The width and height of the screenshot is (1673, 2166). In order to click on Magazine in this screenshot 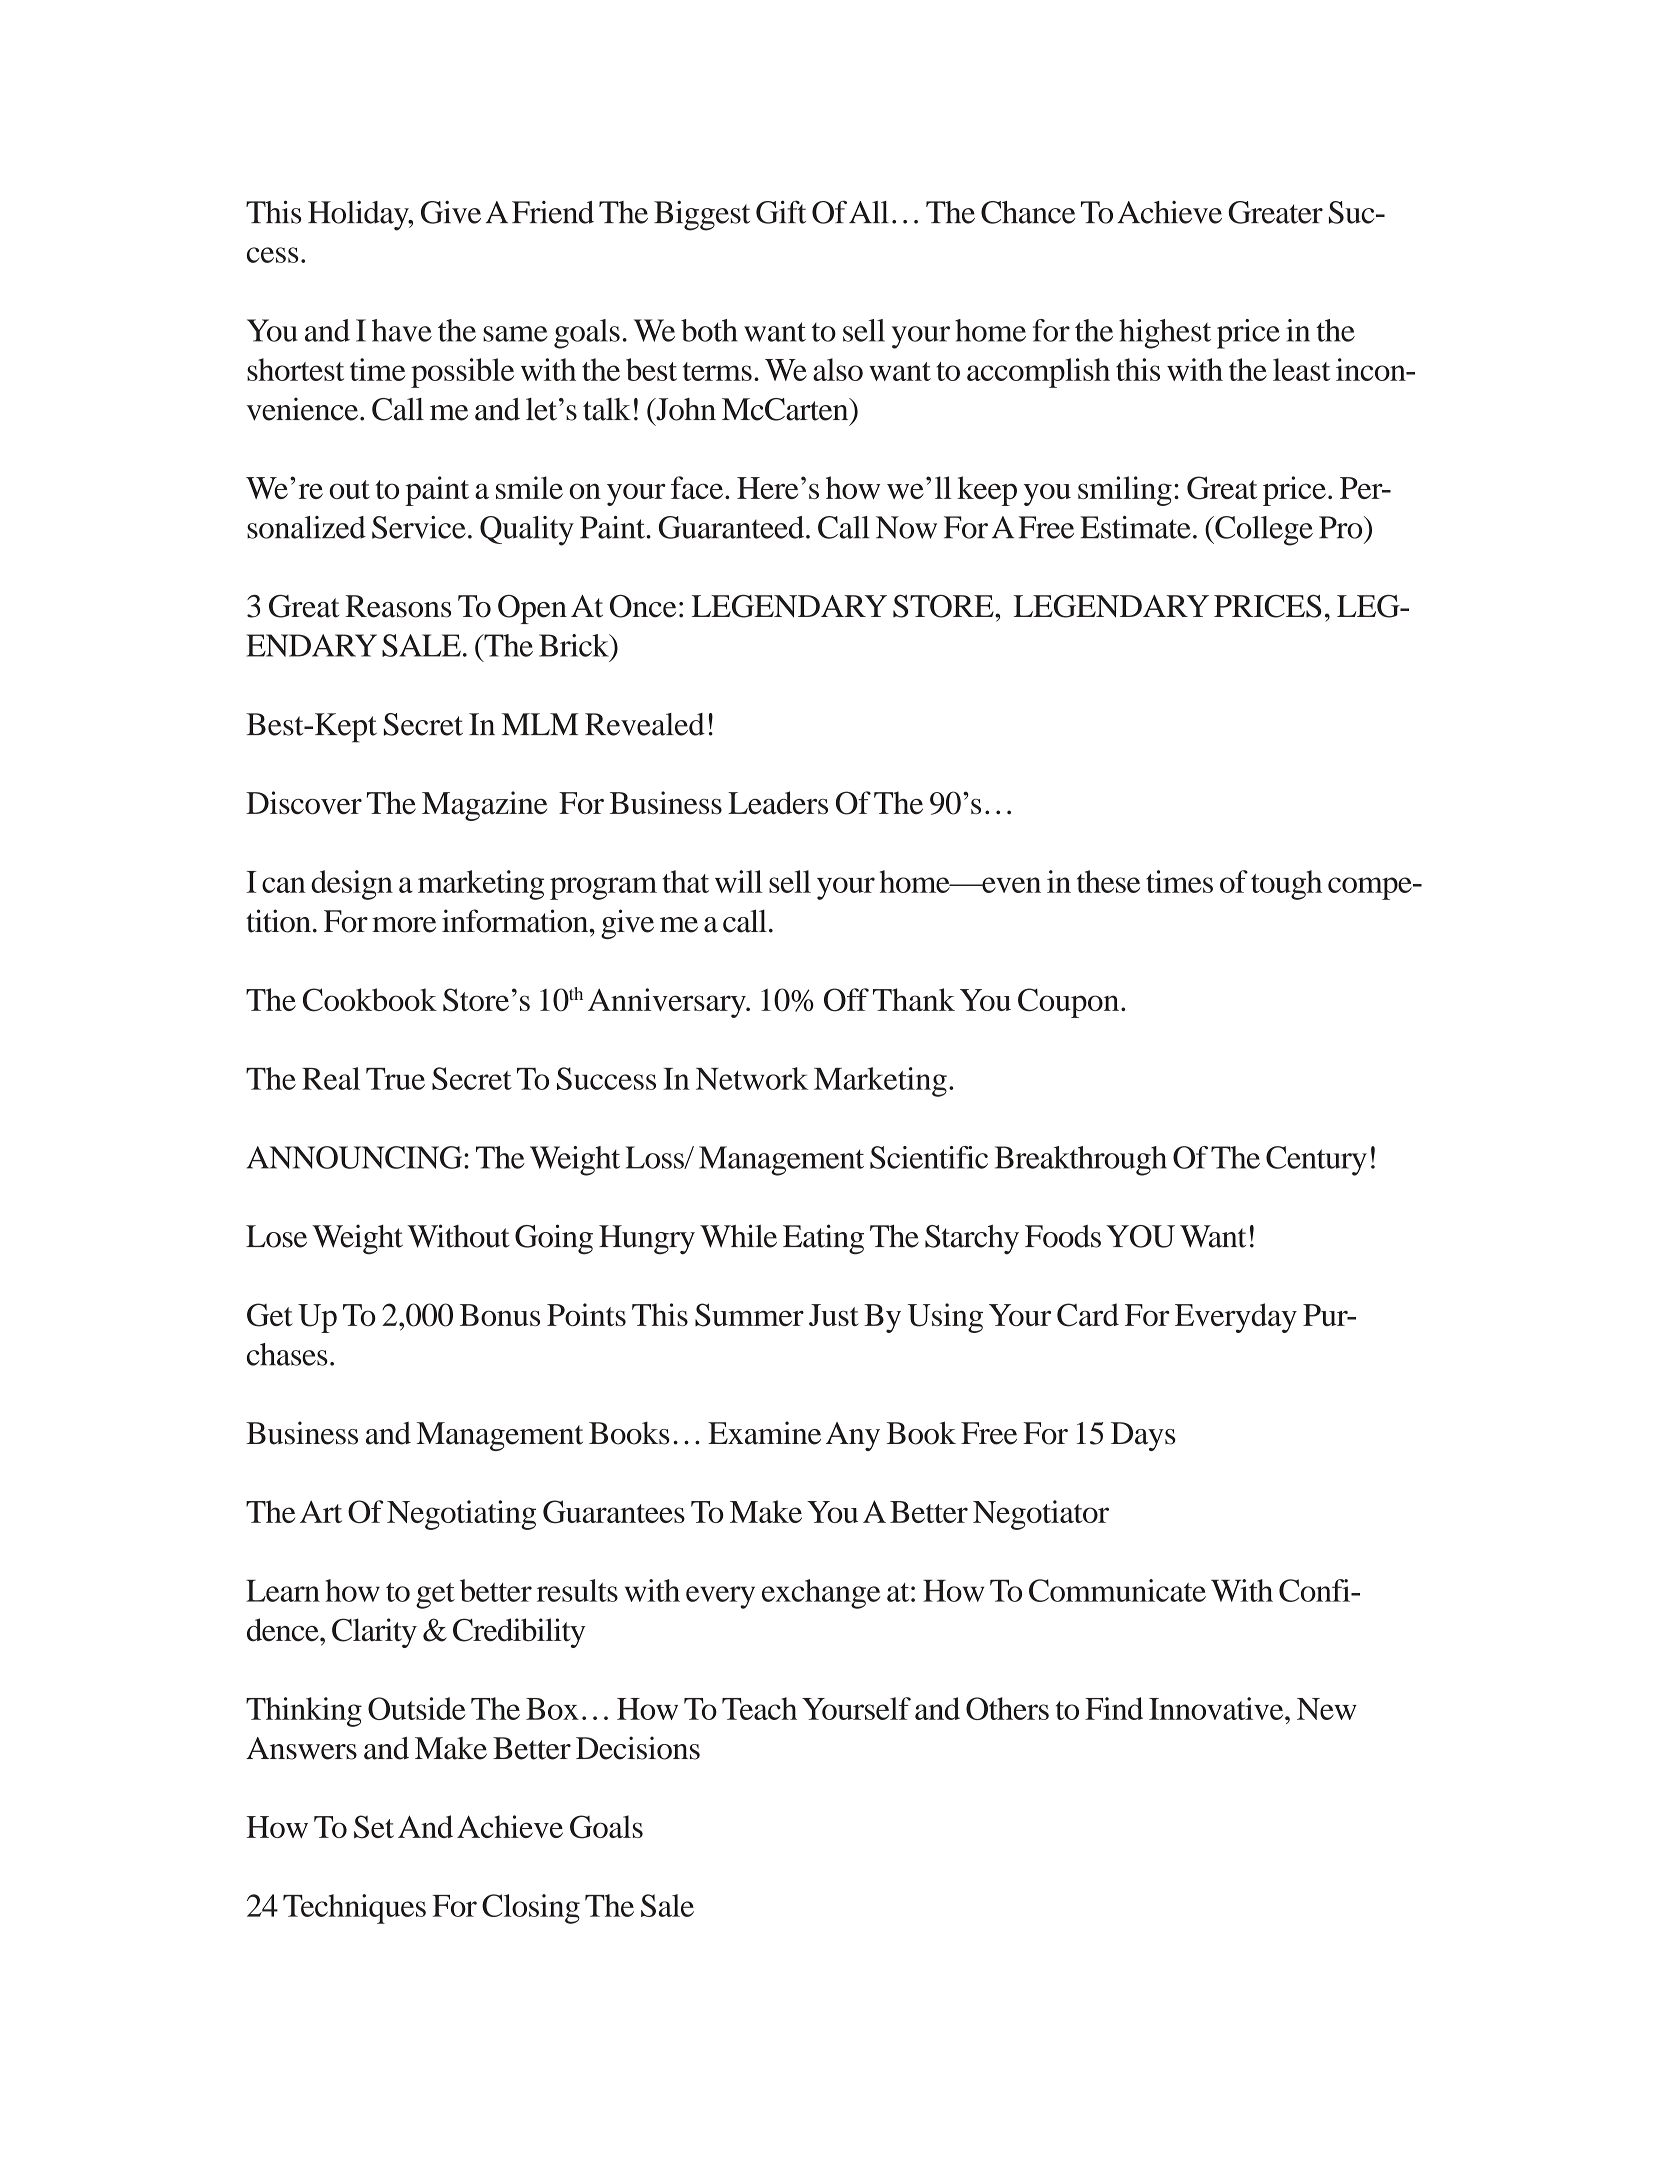, I will do `click(484, 806)`.
